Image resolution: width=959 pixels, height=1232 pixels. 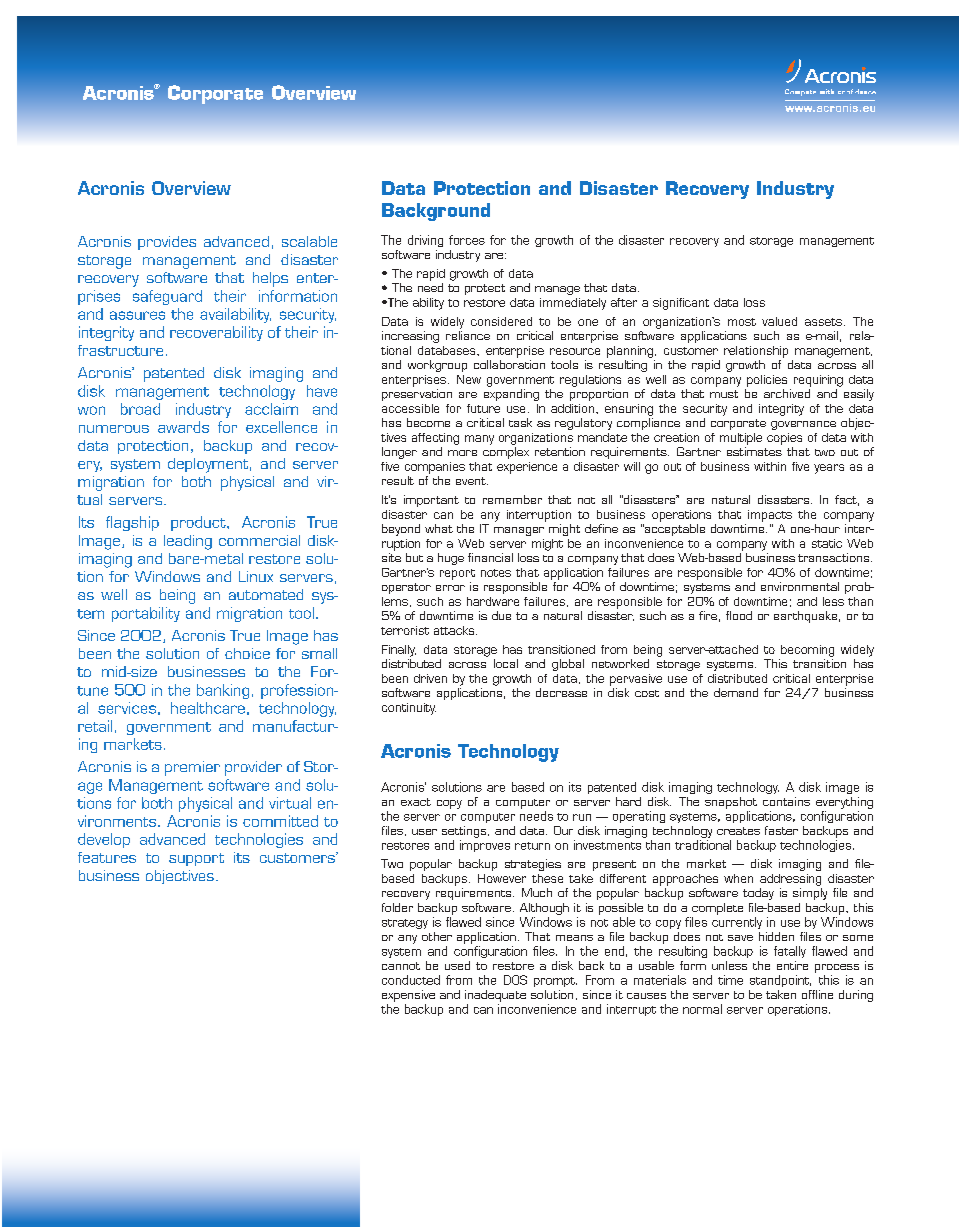 I want to click on remember, so click(x=512, y=499).
